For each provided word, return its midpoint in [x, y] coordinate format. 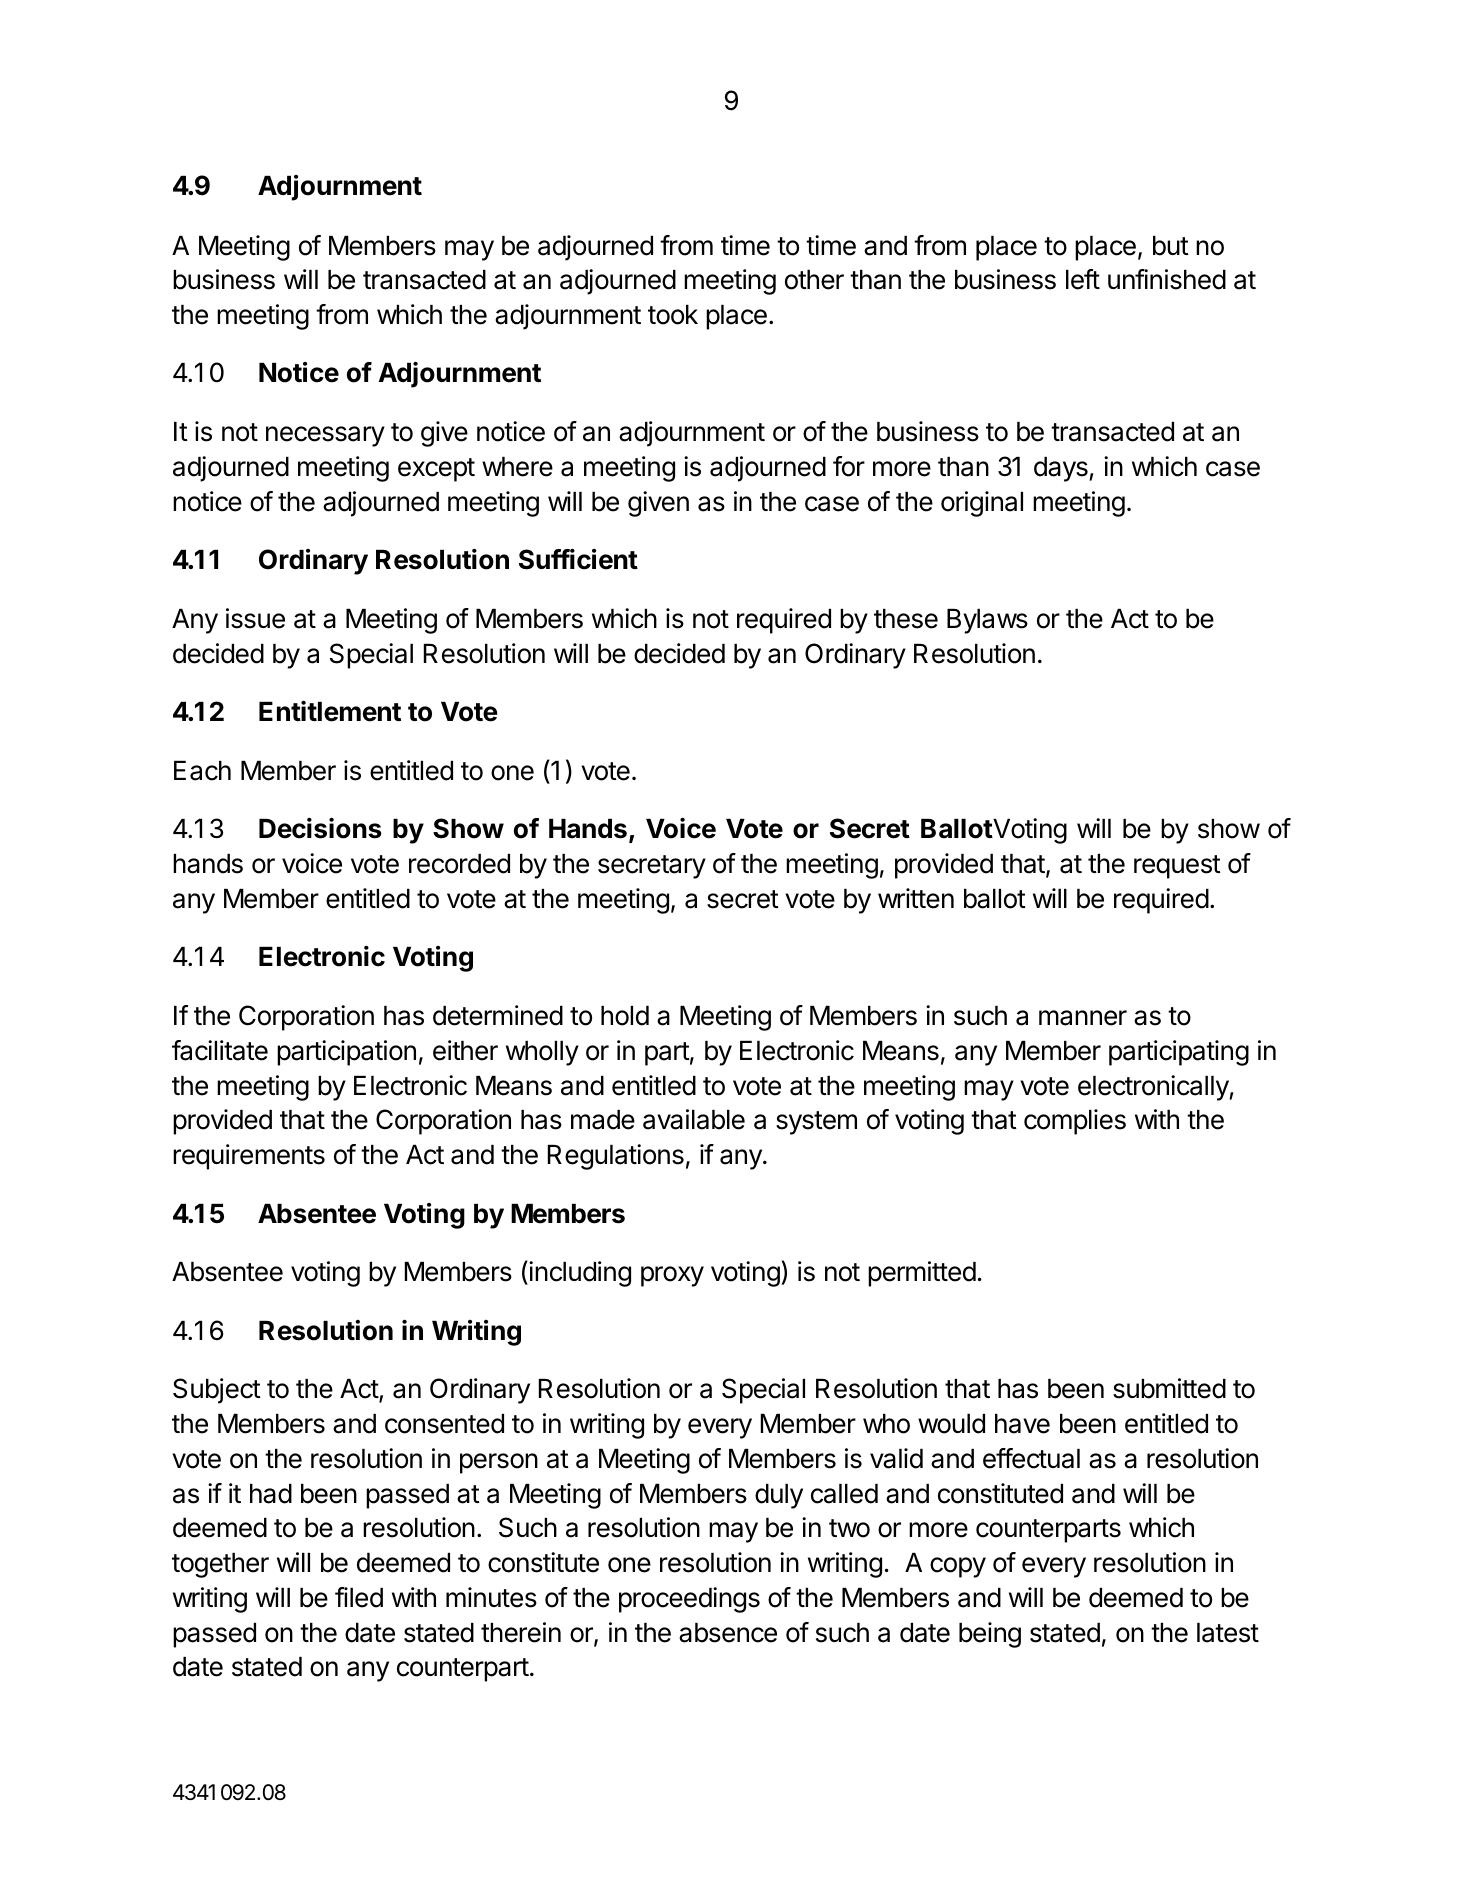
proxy [672, 1276]
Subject [217, 1391]
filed [359, 1597]
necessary [325, 436]
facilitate [220, 1050]
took [673, 315]
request [1177, 867]
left [1083, 279]
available [694, 1119]
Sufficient [578, 559]
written [916, 898]
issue [255, 618]
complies [1075, 1122]
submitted [1169, 1388]
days [1062, 469]
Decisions [320, 828]
